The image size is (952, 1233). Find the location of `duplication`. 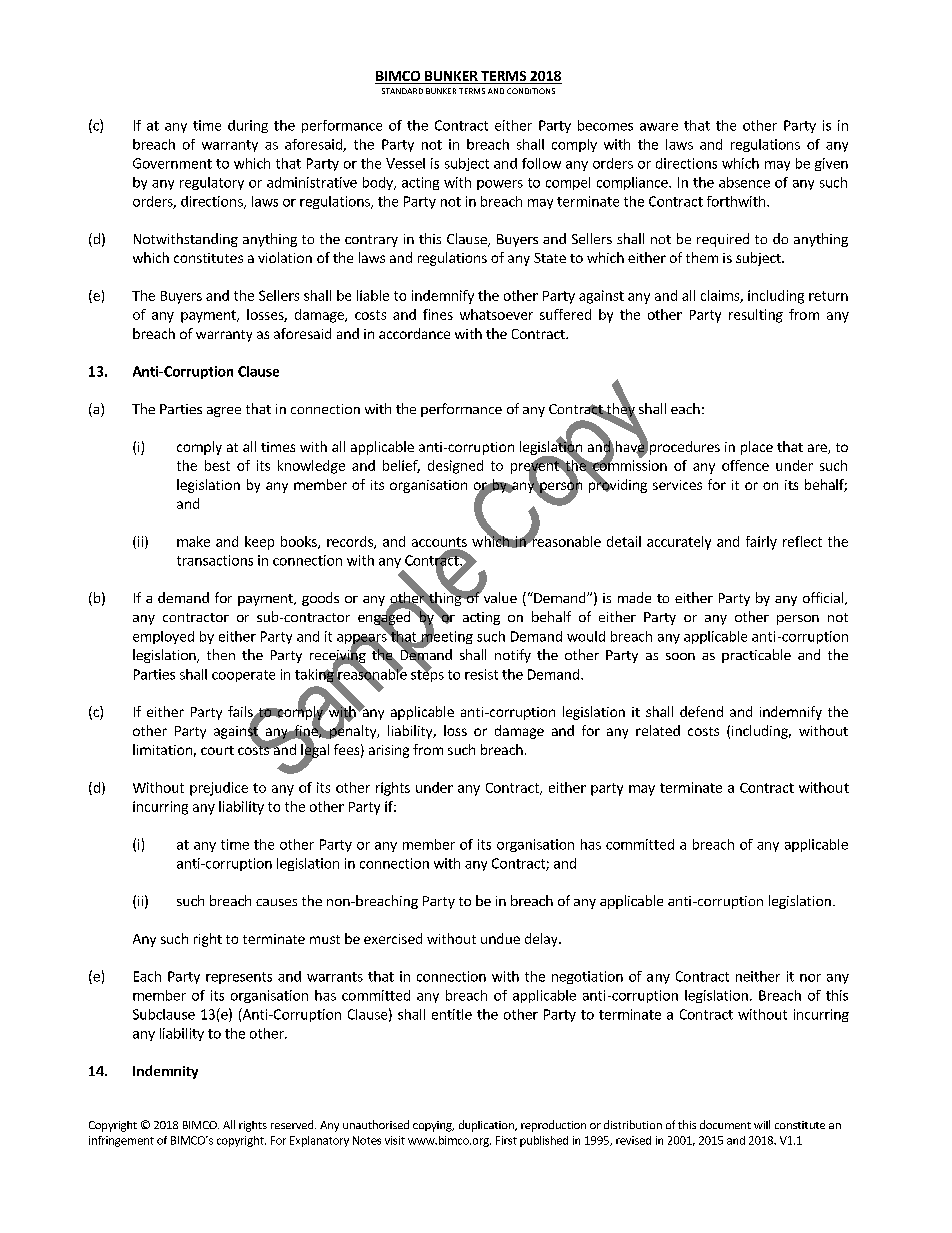

duplication is located at coordinates (487, 1126).
